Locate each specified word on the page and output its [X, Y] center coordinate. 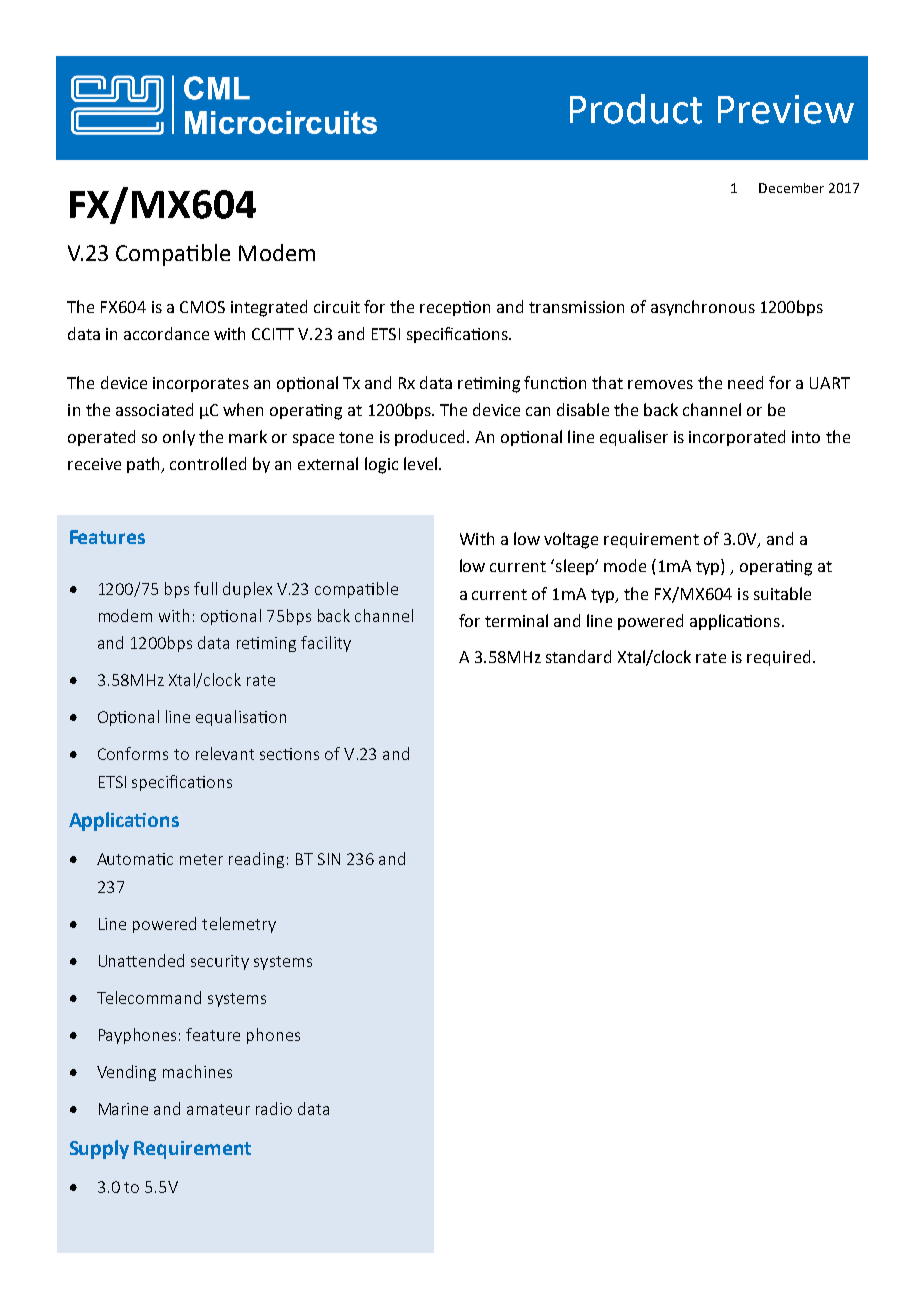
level [422, 463]
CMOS [202, 307]
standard [578, 656]
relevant [225, 753]
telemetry [239, 925]
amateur [218, 1109]
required [778, 658]
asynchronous [703, 308]
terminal [516, 620]
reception [455, 308]
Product [636, 109]
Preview [786, 109]
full [205, 588]
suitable [782, 593]
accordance [166, 333]
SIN [329, 859]
